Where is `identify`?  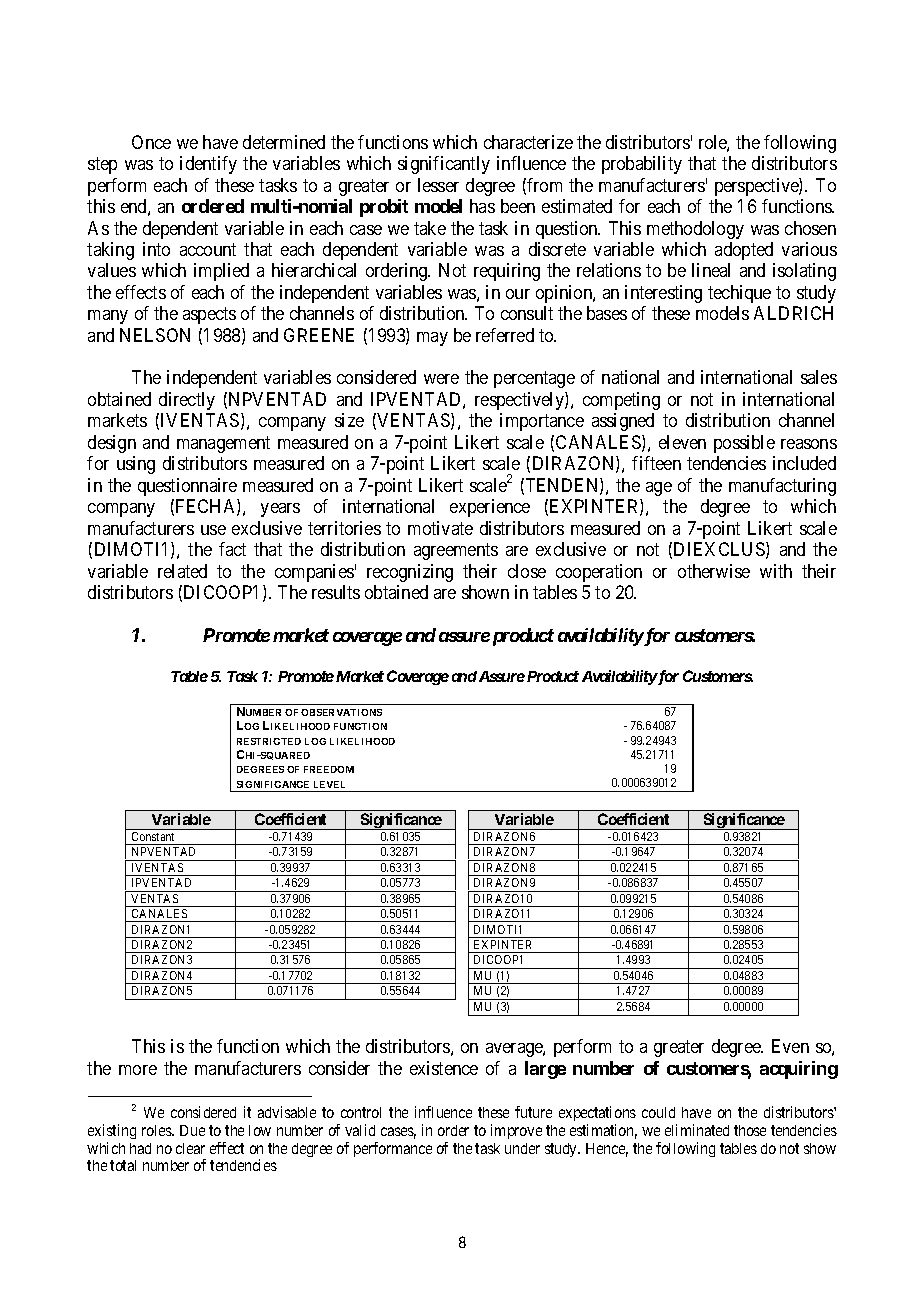 identify is located at coordinates (208, 165).
